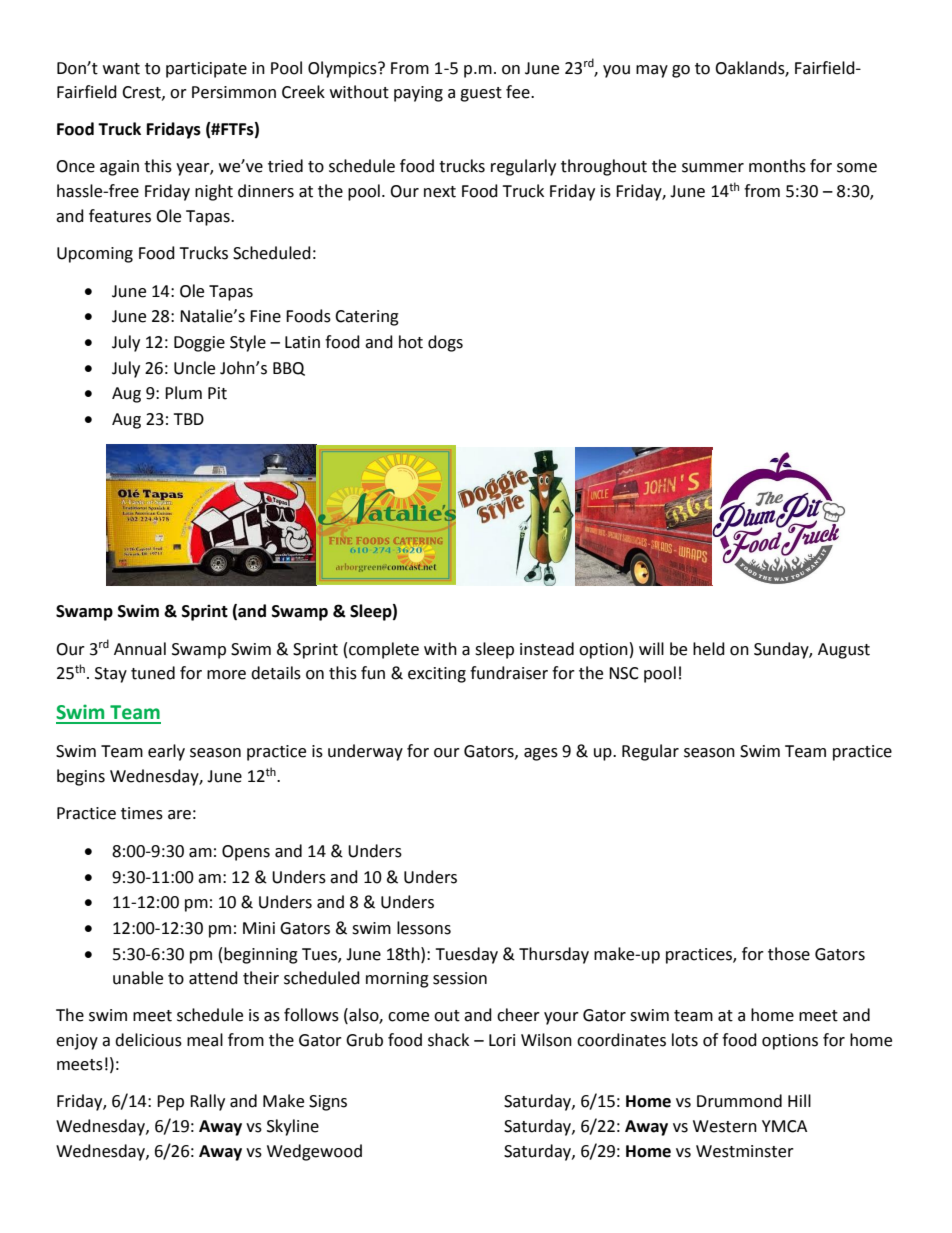 This screenshot has width=952, height=1233. Describe the element at coordinates (140, 649) in the screenshot. I see `Annual` at that location.
